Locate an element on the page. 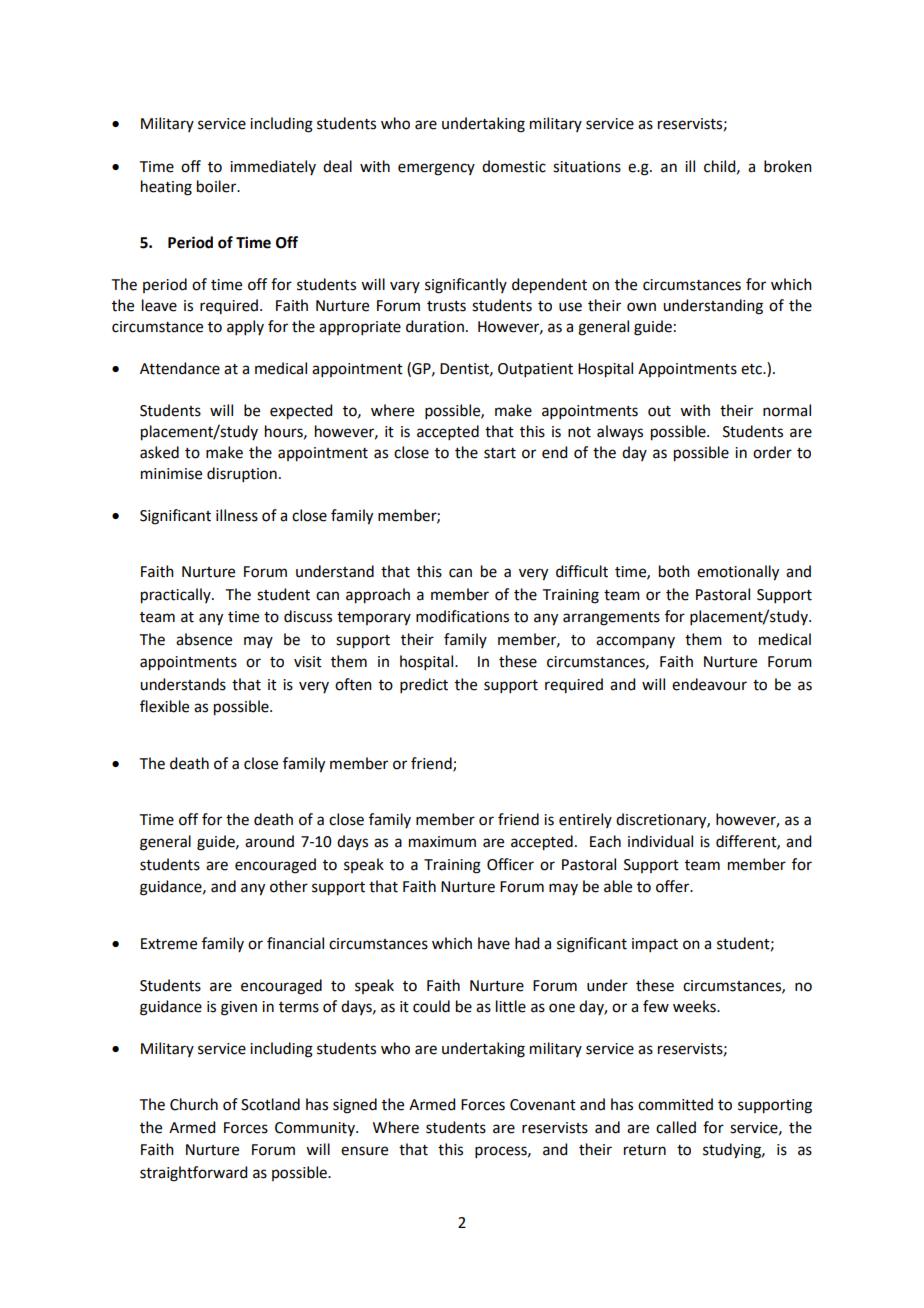  broken is located at coordinates (788, 166).
